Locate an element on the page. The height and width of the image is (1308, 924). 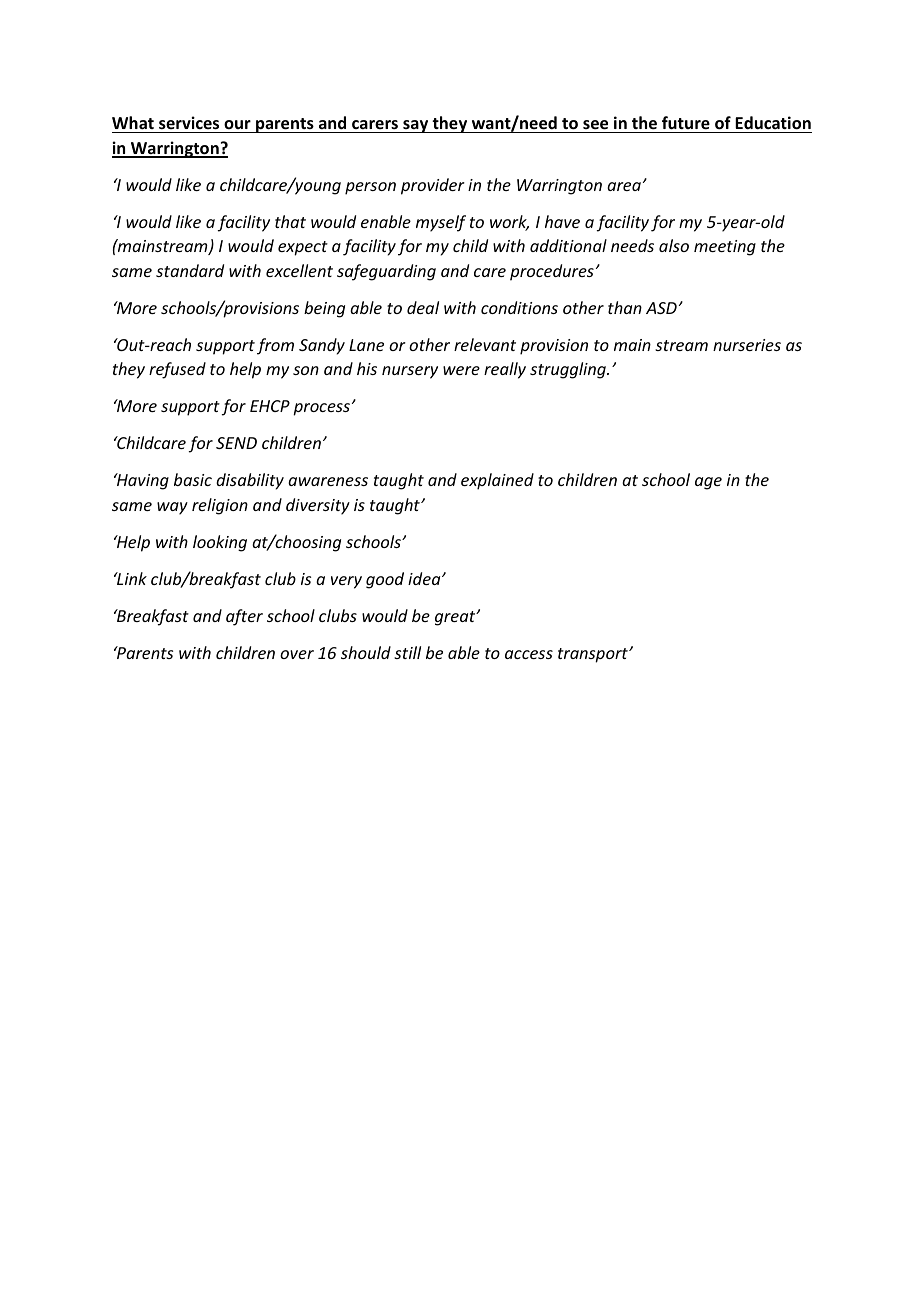
future is located at coordinates (686, 123).
